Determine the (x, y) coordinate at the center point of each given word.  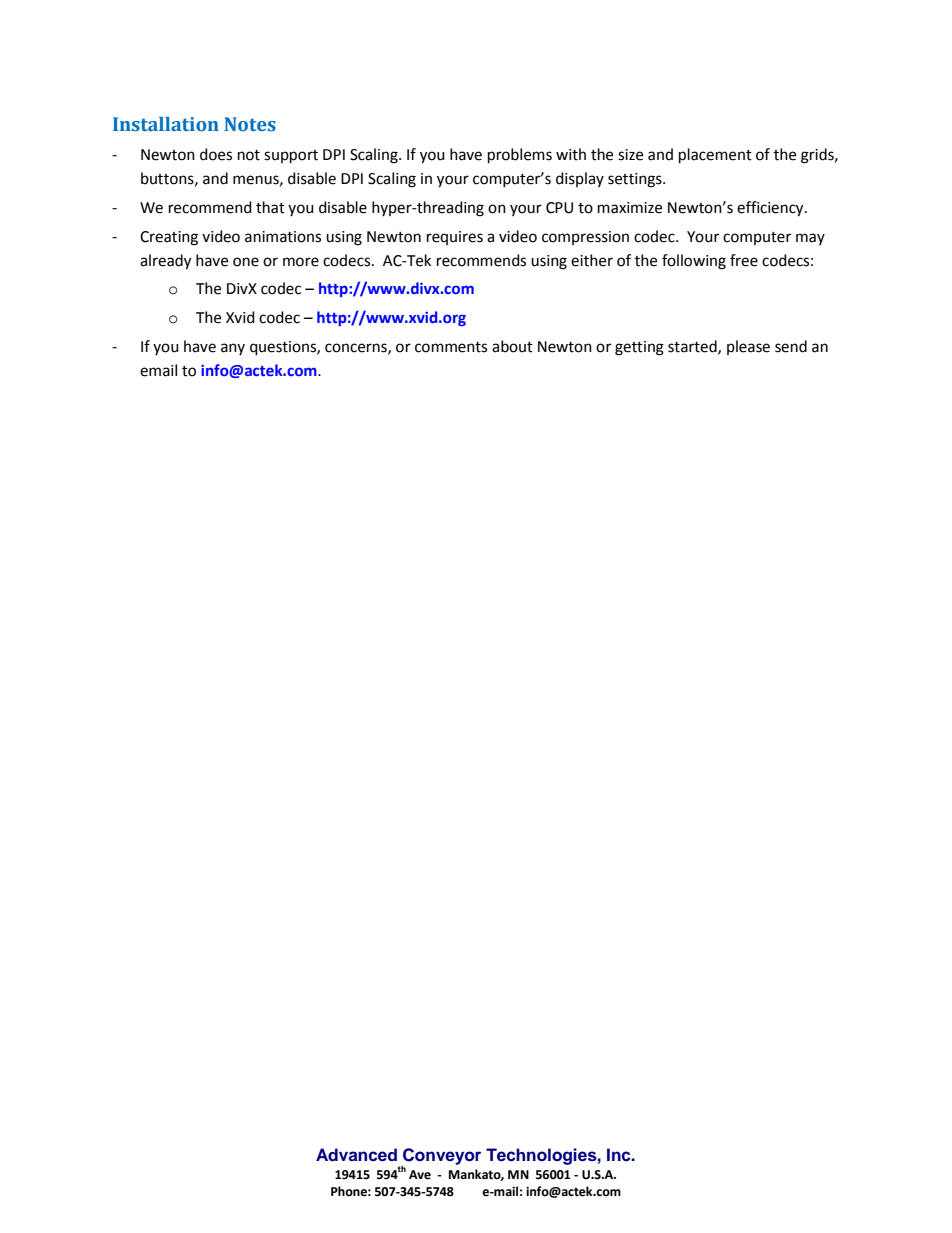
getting (639, 348)
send (791, 346)
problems (520, 156)
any (233, 349)
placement (715, 156)
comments (451, 347)
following (694, 262)
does (216, 154)
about (512, 346)
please (748, 347)
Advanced (356, 1155)
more (301, 262)
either (592, 260)
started (693, 347)
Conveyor (441, 1157)
